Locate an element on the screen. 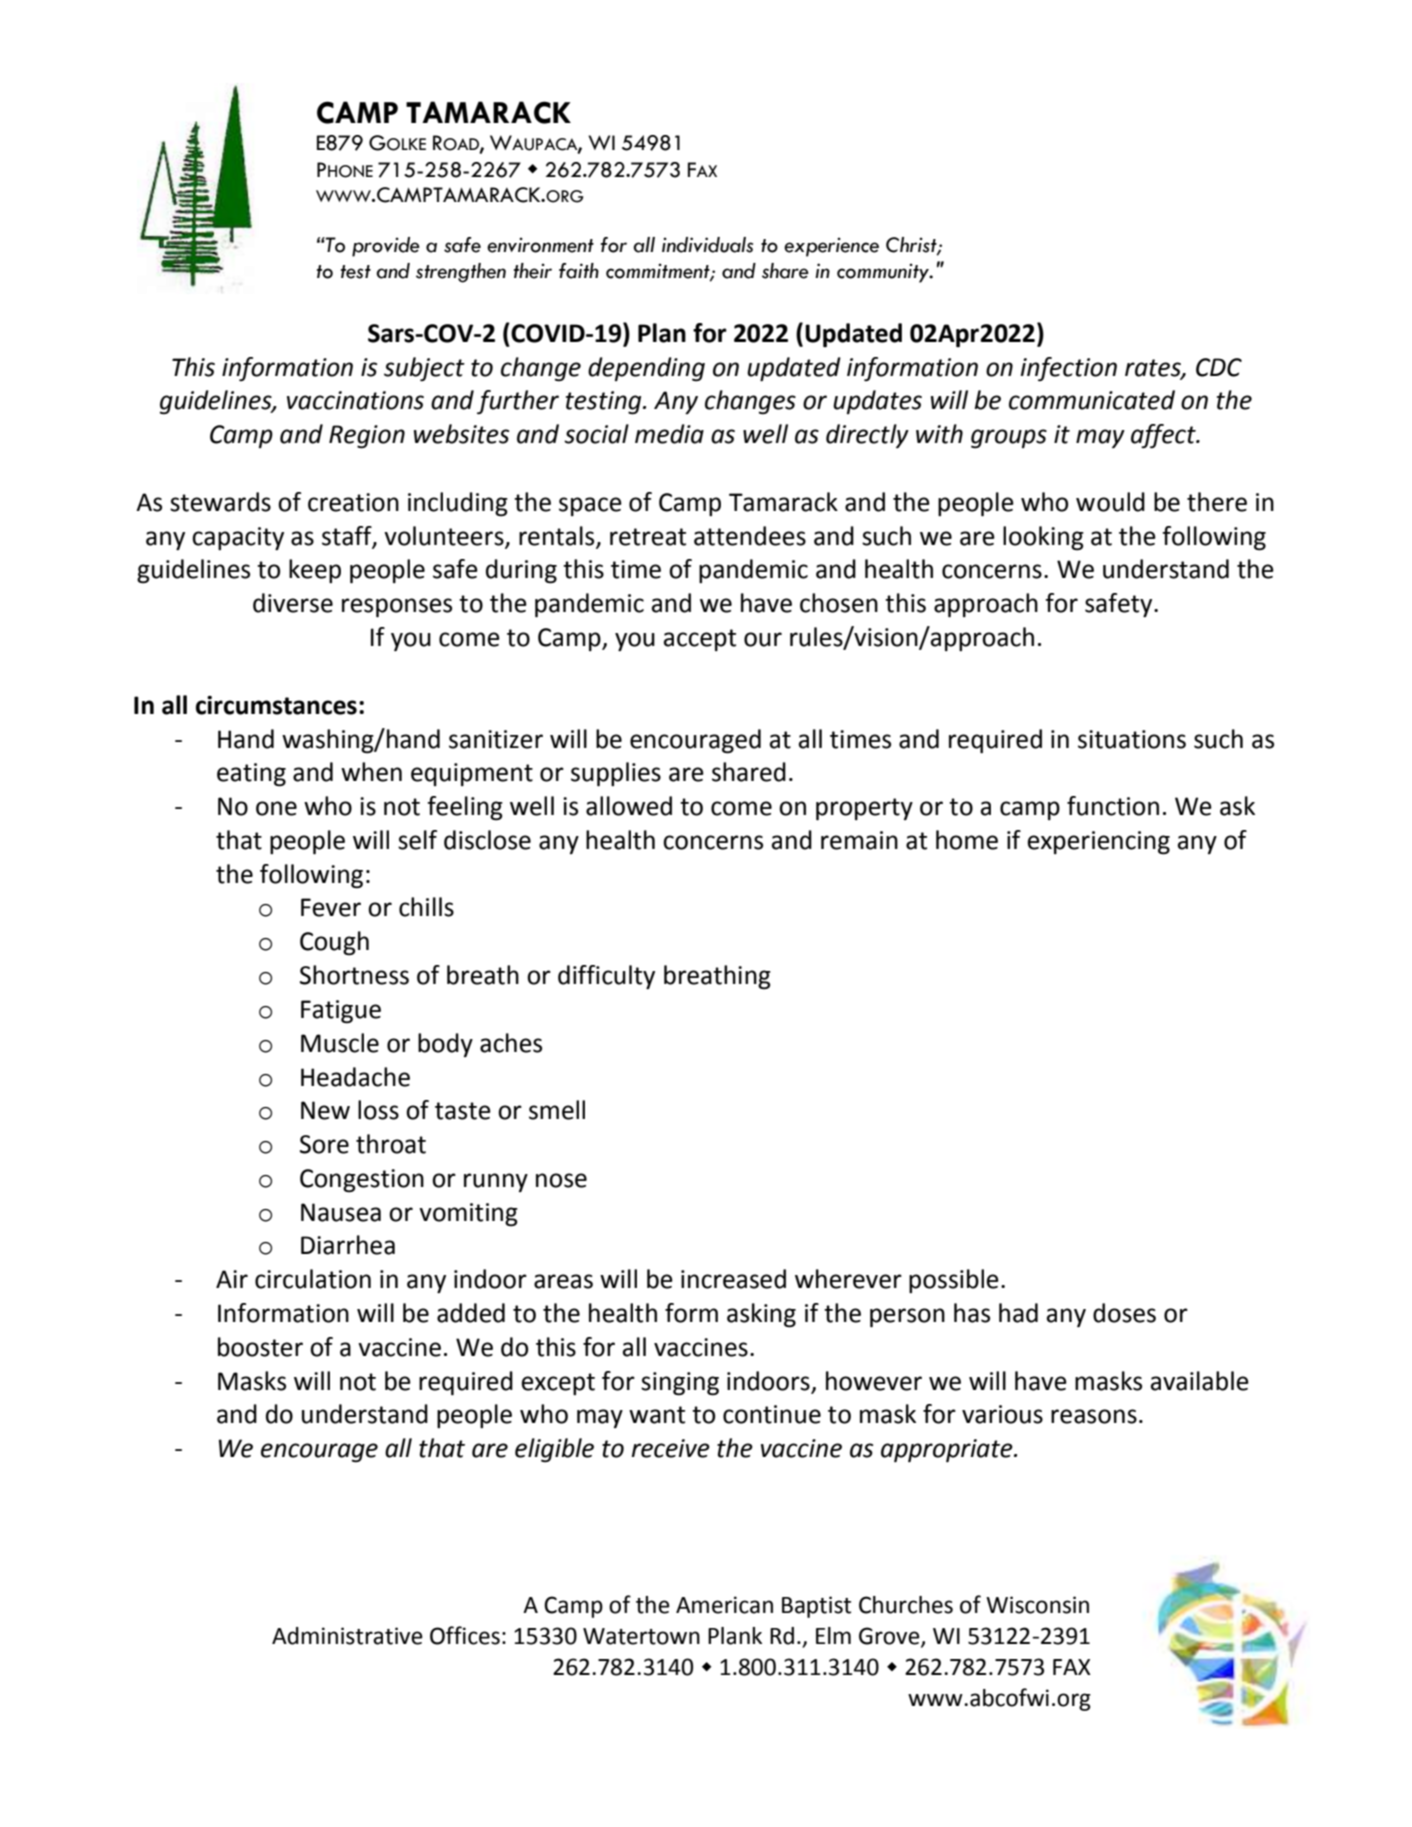 The width and height of the screenshot is (1412, 1827). provide is located at coordinates (386, 247).
